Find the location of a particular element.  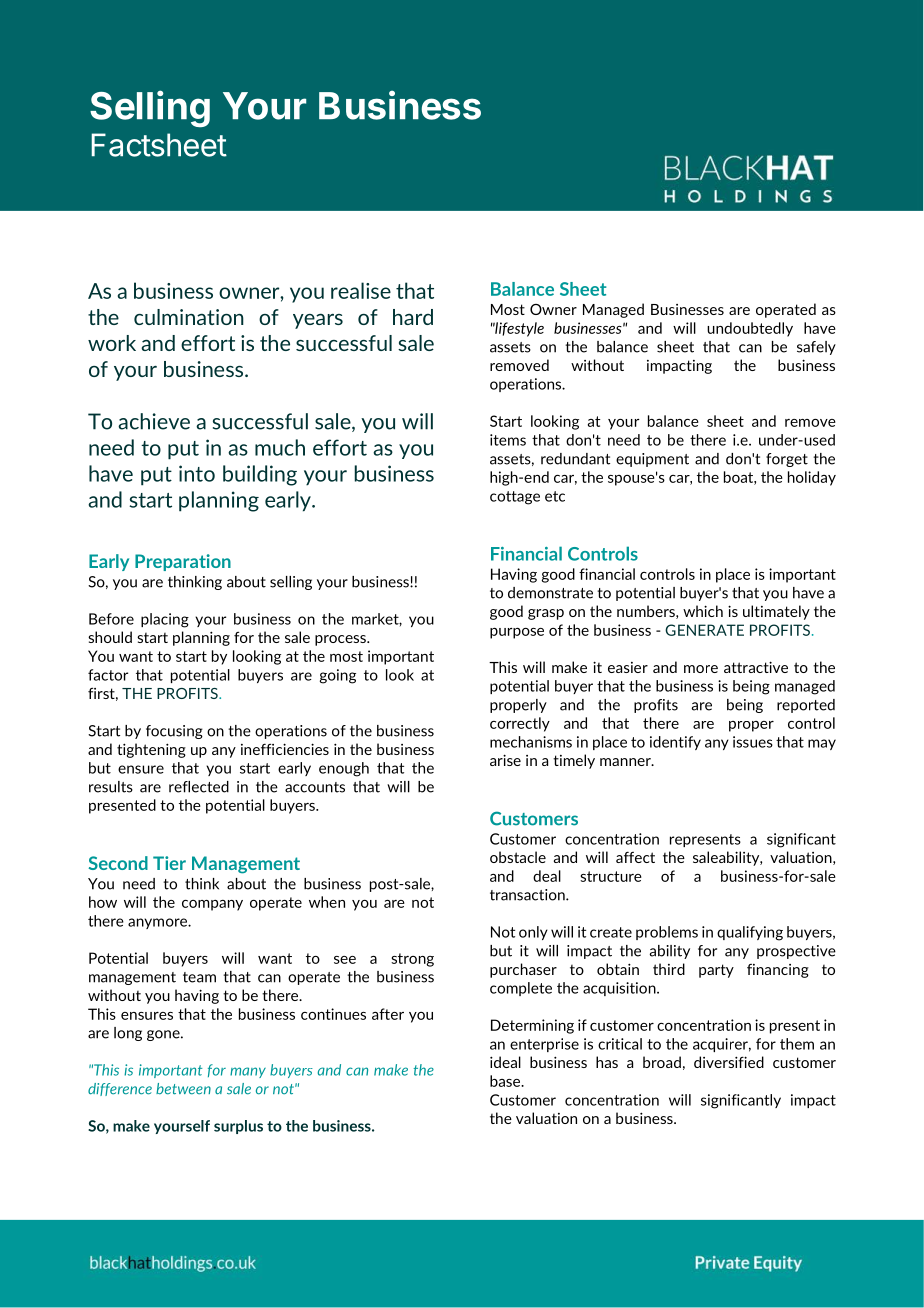

culmination is located at coordinates (189, 317).
